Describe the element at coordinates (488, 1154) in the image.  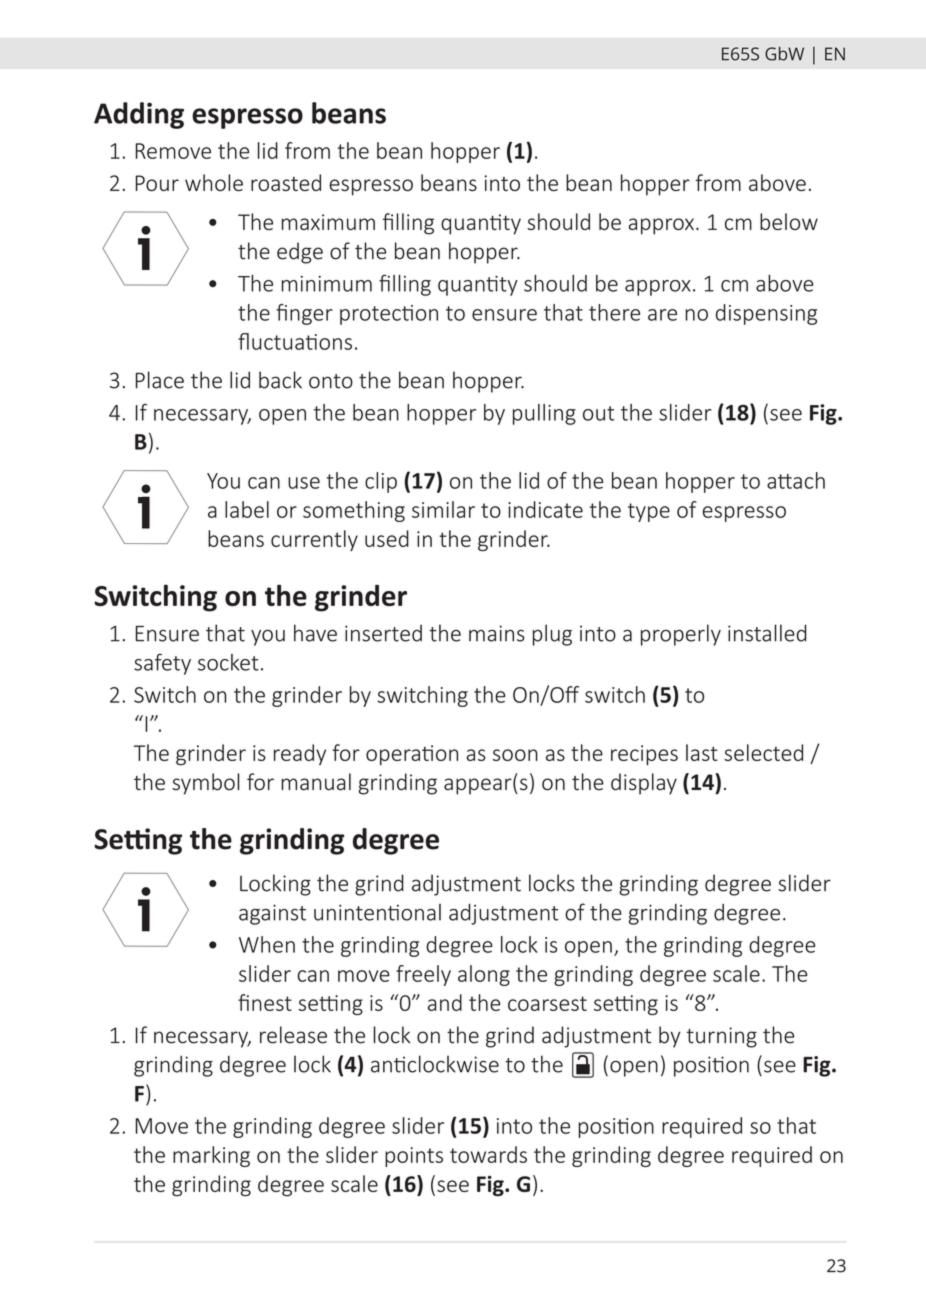
I see `towards` at that location.
